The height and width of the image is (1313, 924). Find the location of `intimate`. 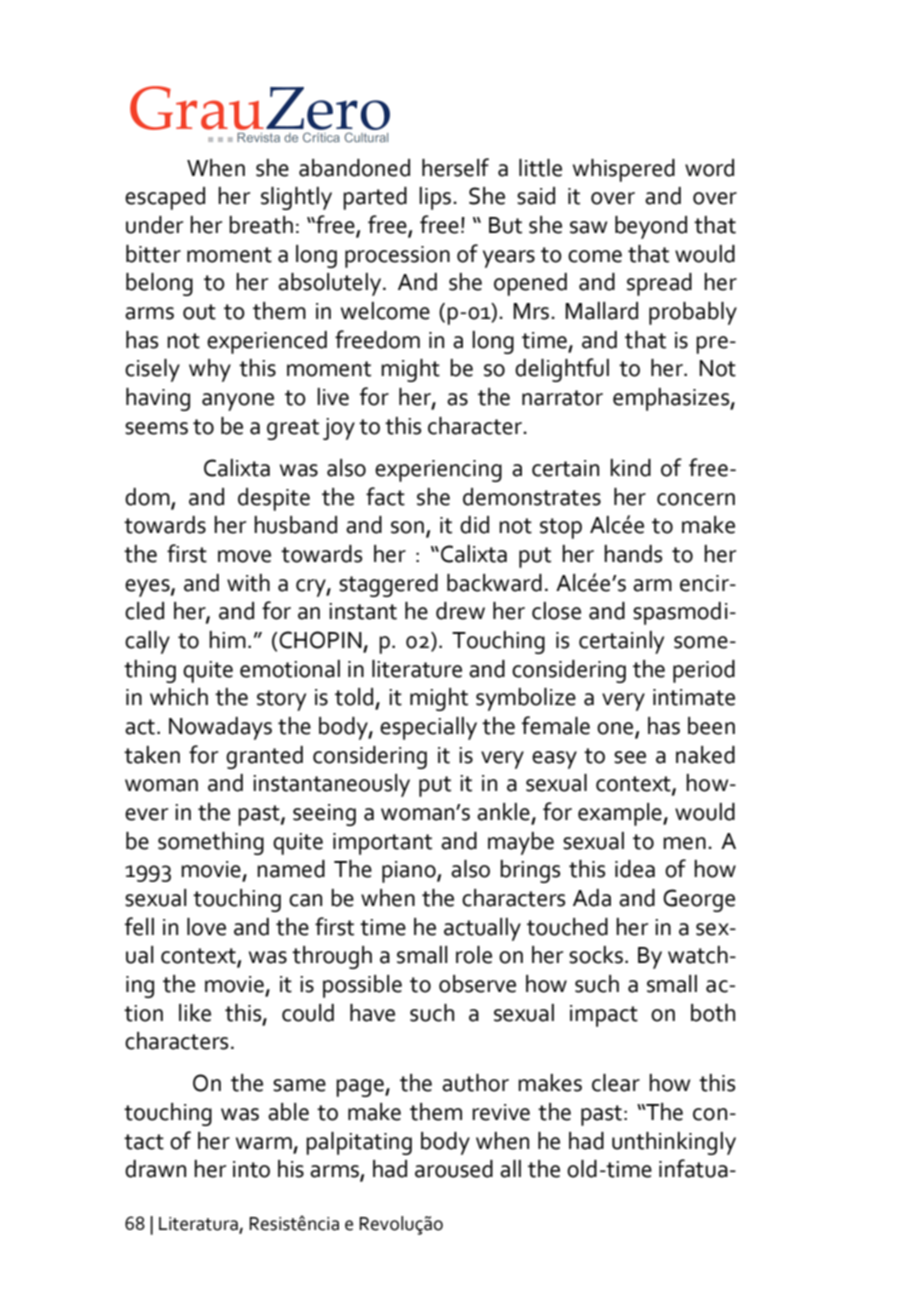

intimate is located at coordinates (694, 697).
